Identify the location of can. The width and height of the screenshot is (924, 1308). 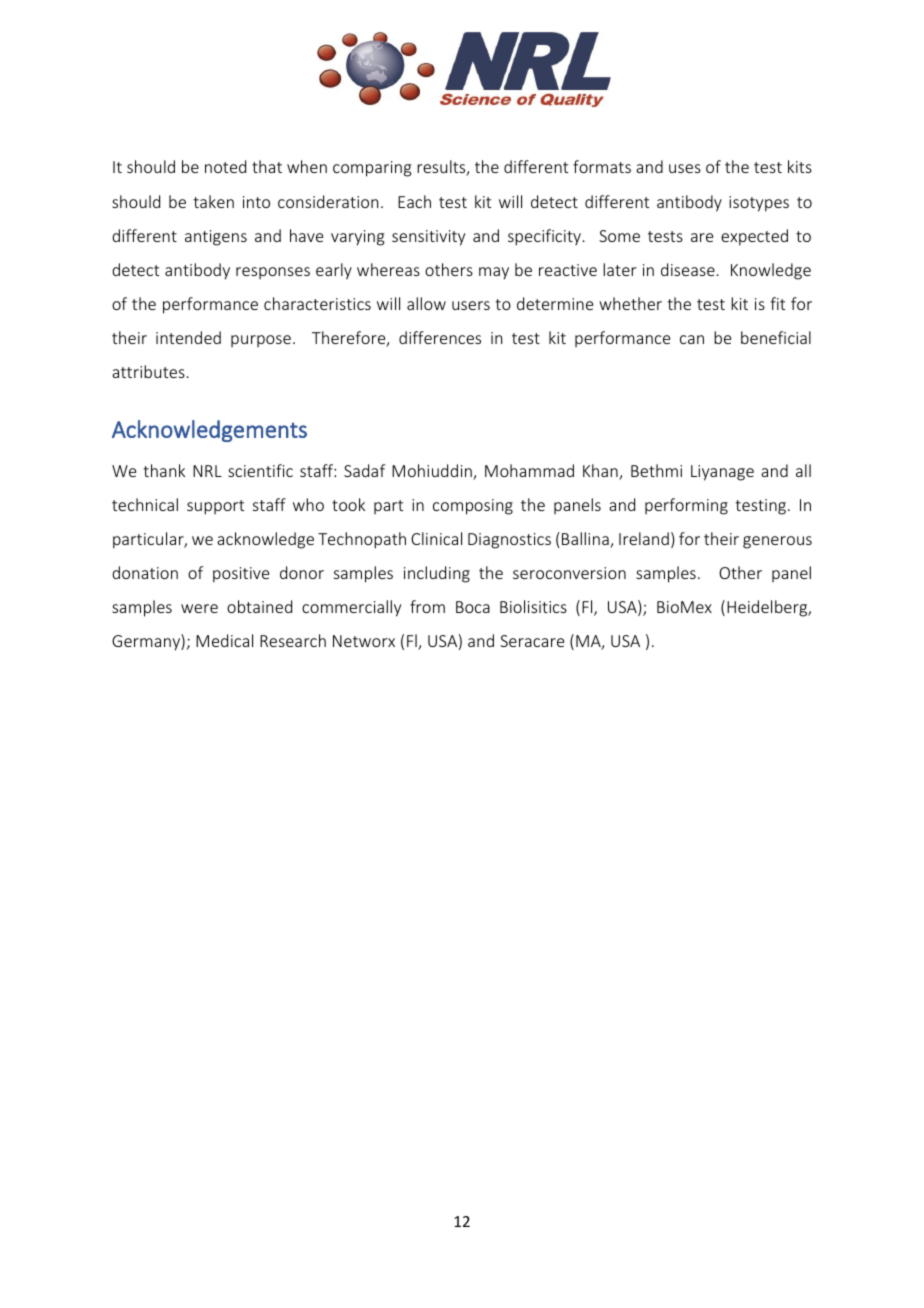
(692, 339).
